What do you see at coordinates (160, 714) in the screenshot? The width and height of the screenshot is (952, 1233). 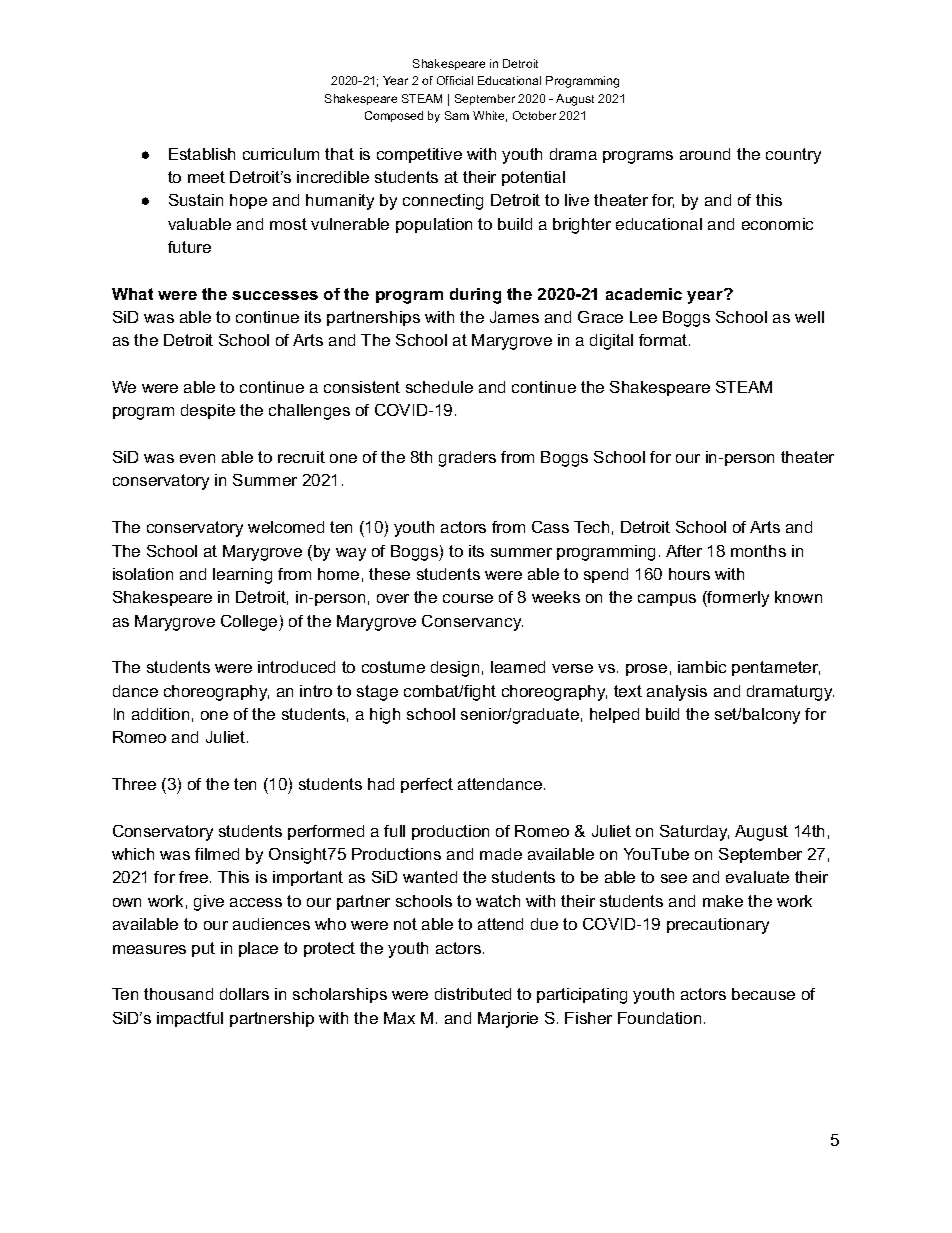 I see `addition` at bounding box center [160, 714].
